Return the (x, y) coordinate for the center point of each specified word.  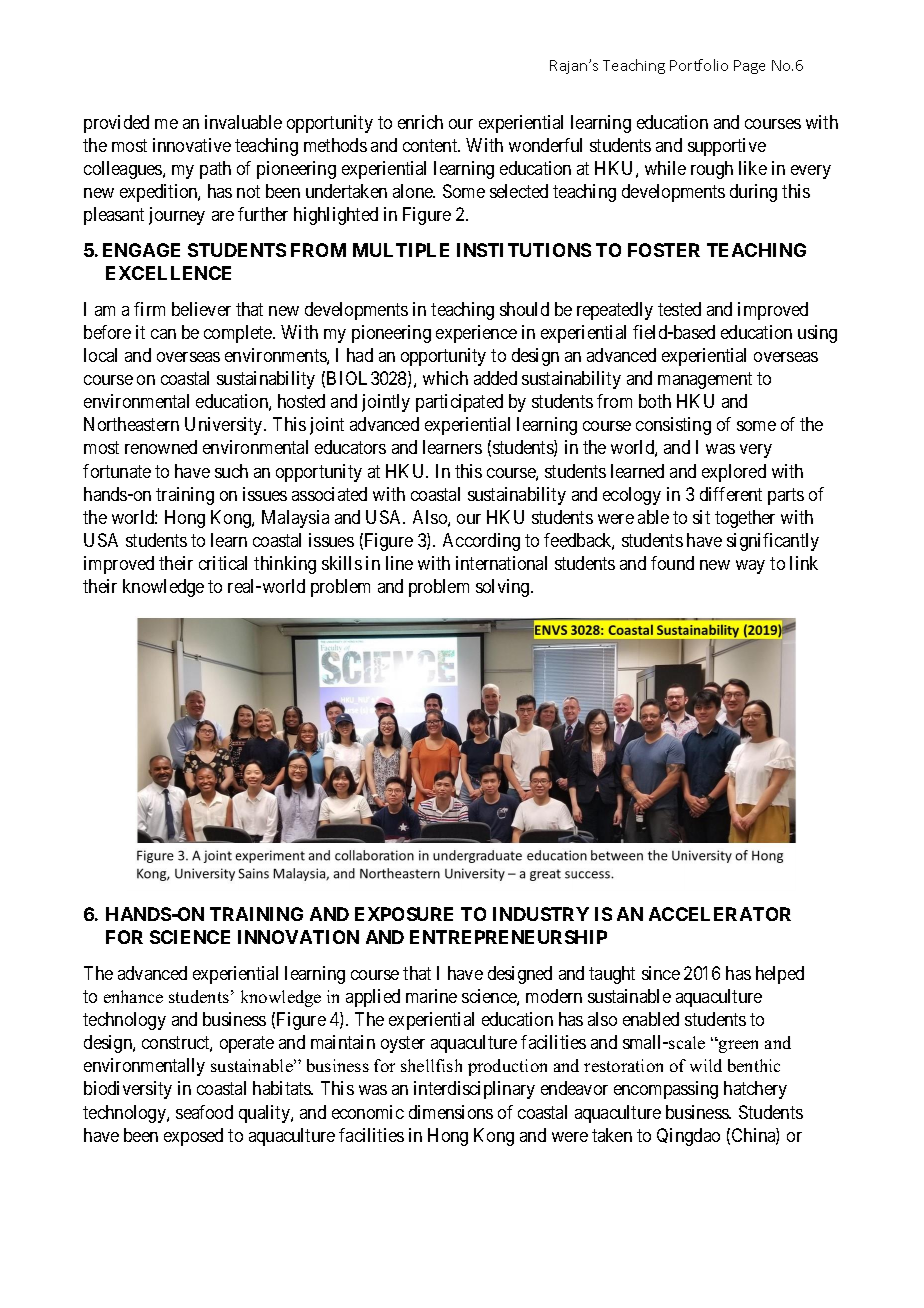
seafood (204, 1112)
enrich (420, 122)
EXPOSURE (404, 914)
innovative (192, 145)
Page (749, 67)
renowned (161, 447)
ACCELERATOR (720, 914)
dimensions (451, 1112)
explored (734, 473)
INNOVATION (298, 937)
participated (459, 403)
